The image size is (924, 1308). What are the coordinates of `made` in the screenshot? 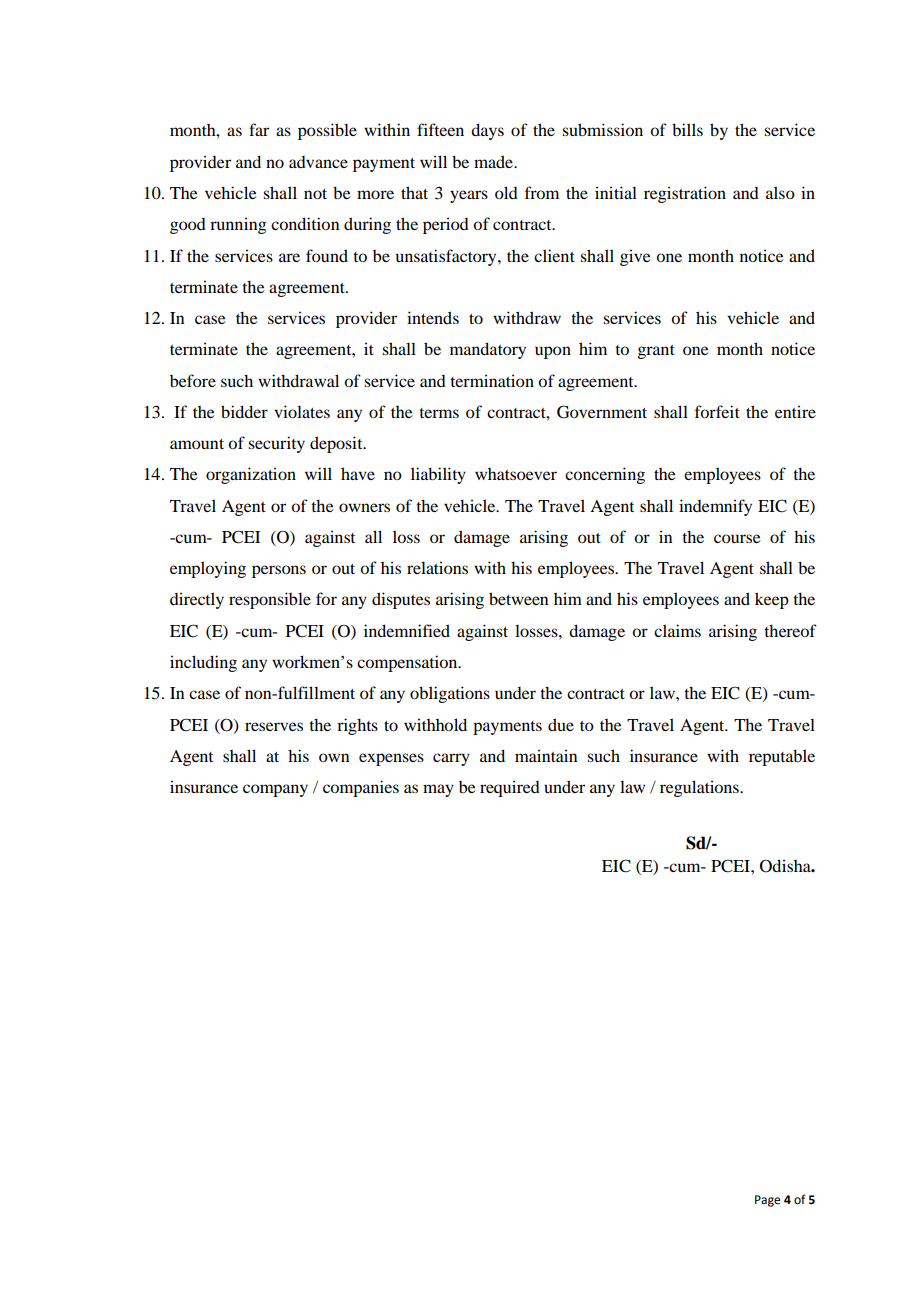 It's located at (494, 161).
